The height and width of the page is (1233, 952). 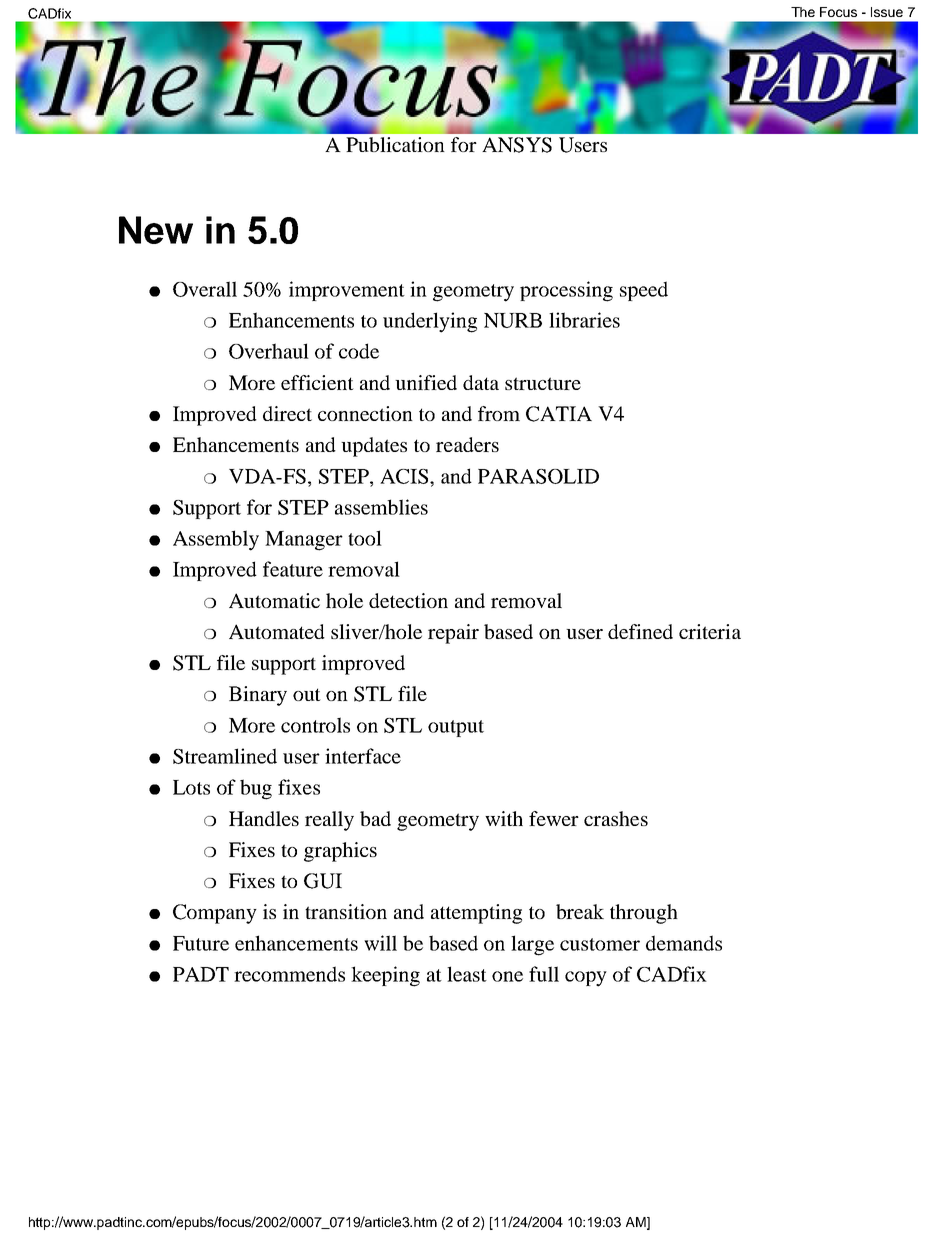 I want to click on large, so click(x=532, y=945).
